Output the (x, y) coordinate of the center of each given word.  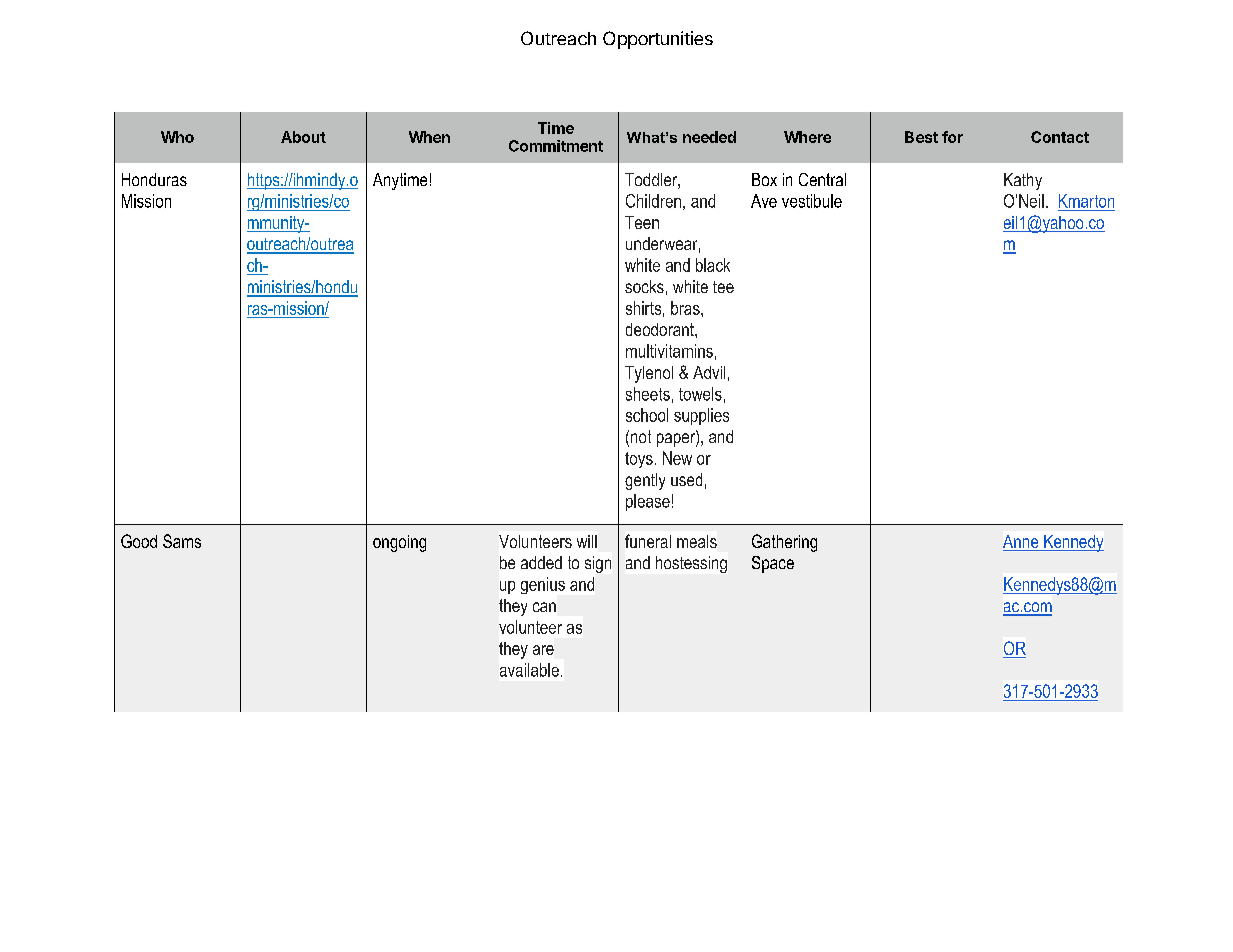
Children (653, 201)
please (648, 502)
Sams (182, 541)
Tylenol (649, 374)
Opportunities (658, 40)
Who (177, 137)
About (303, 137)
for (952, 137)
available (529, 670)
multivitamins (669, 351)
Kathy (1023, 181)
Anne (1022, 543)
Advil (709, 372)
